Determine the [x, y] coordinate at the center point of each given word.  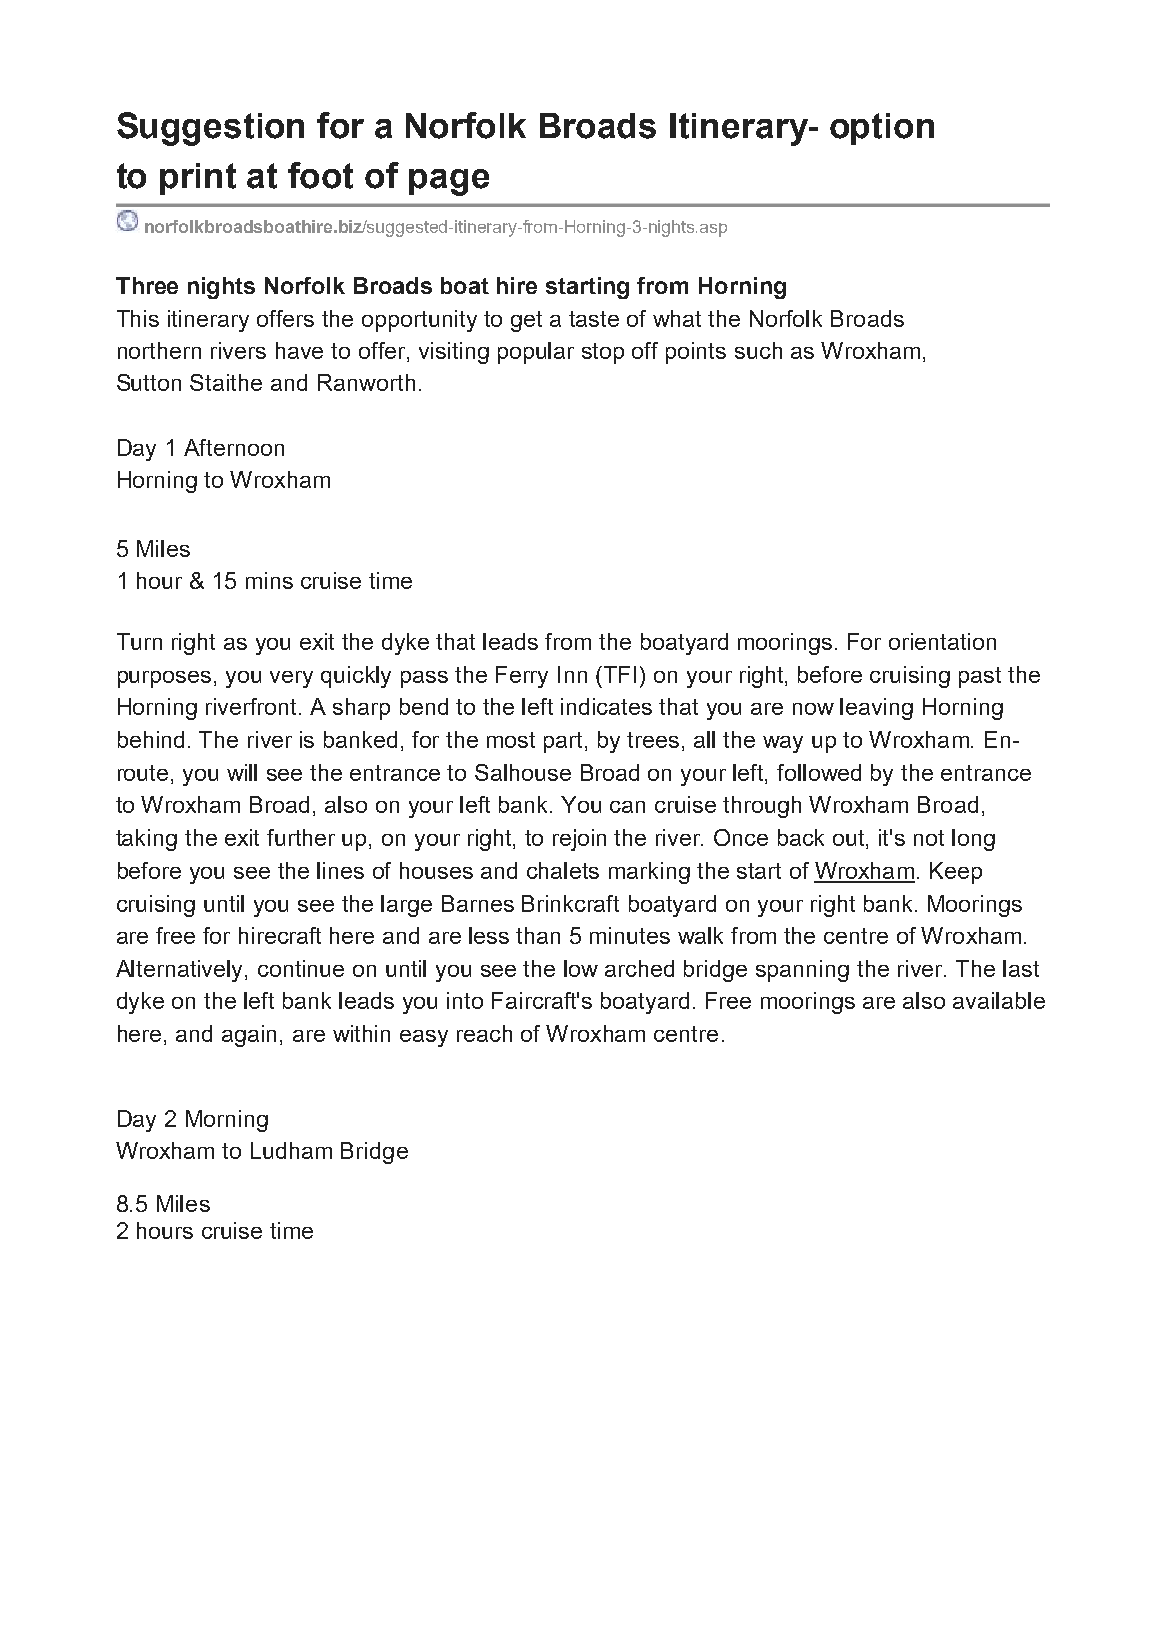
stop [603, 353]
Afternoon [234, 447]
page [449, 182]
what [677, 318]
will [242, 772]
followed [819, 772]
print [198, 179]
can [627, 807]
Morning [227, 1121]
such [758, 350]
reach [484, 1033]
